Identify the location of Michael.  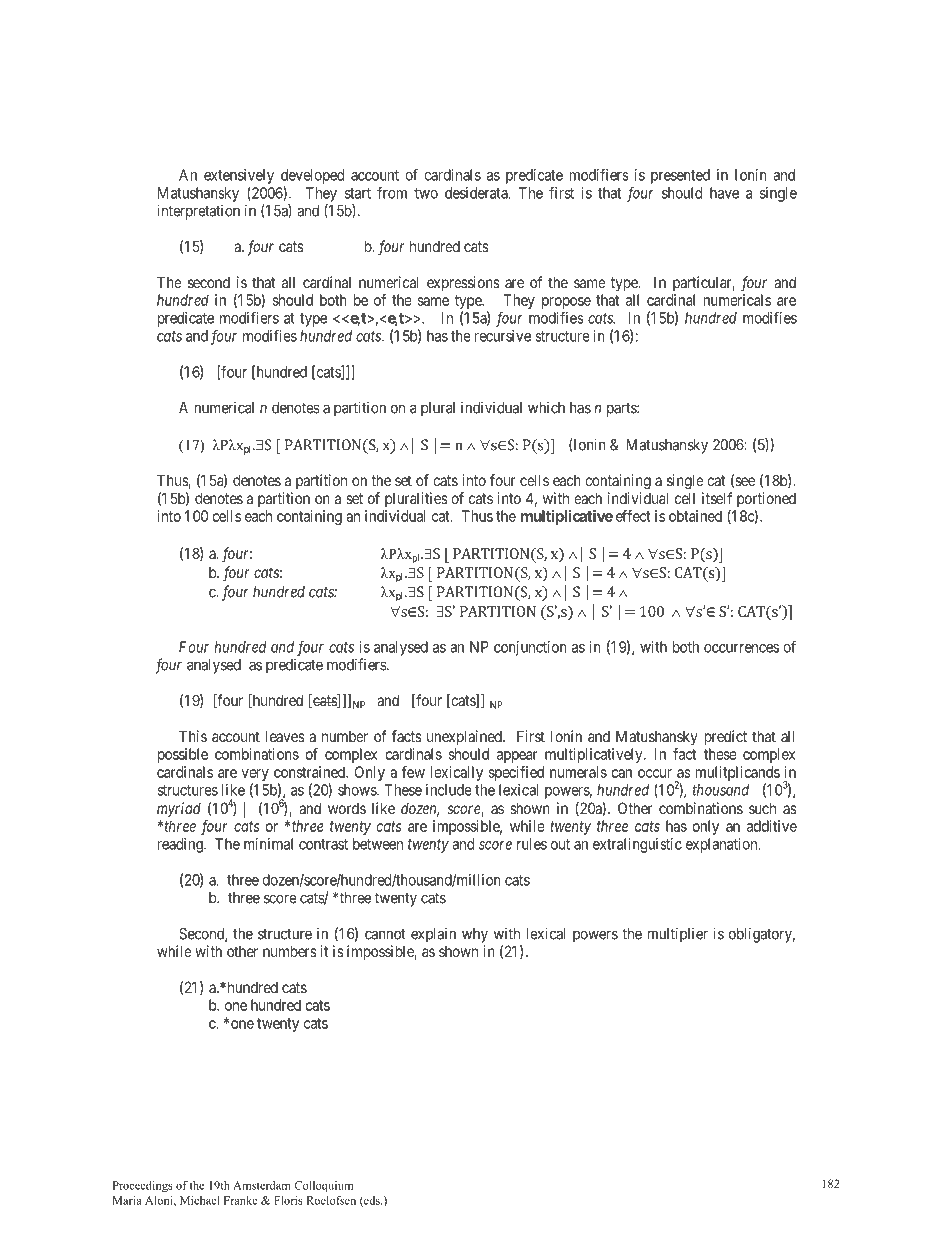
(200, 1200).
